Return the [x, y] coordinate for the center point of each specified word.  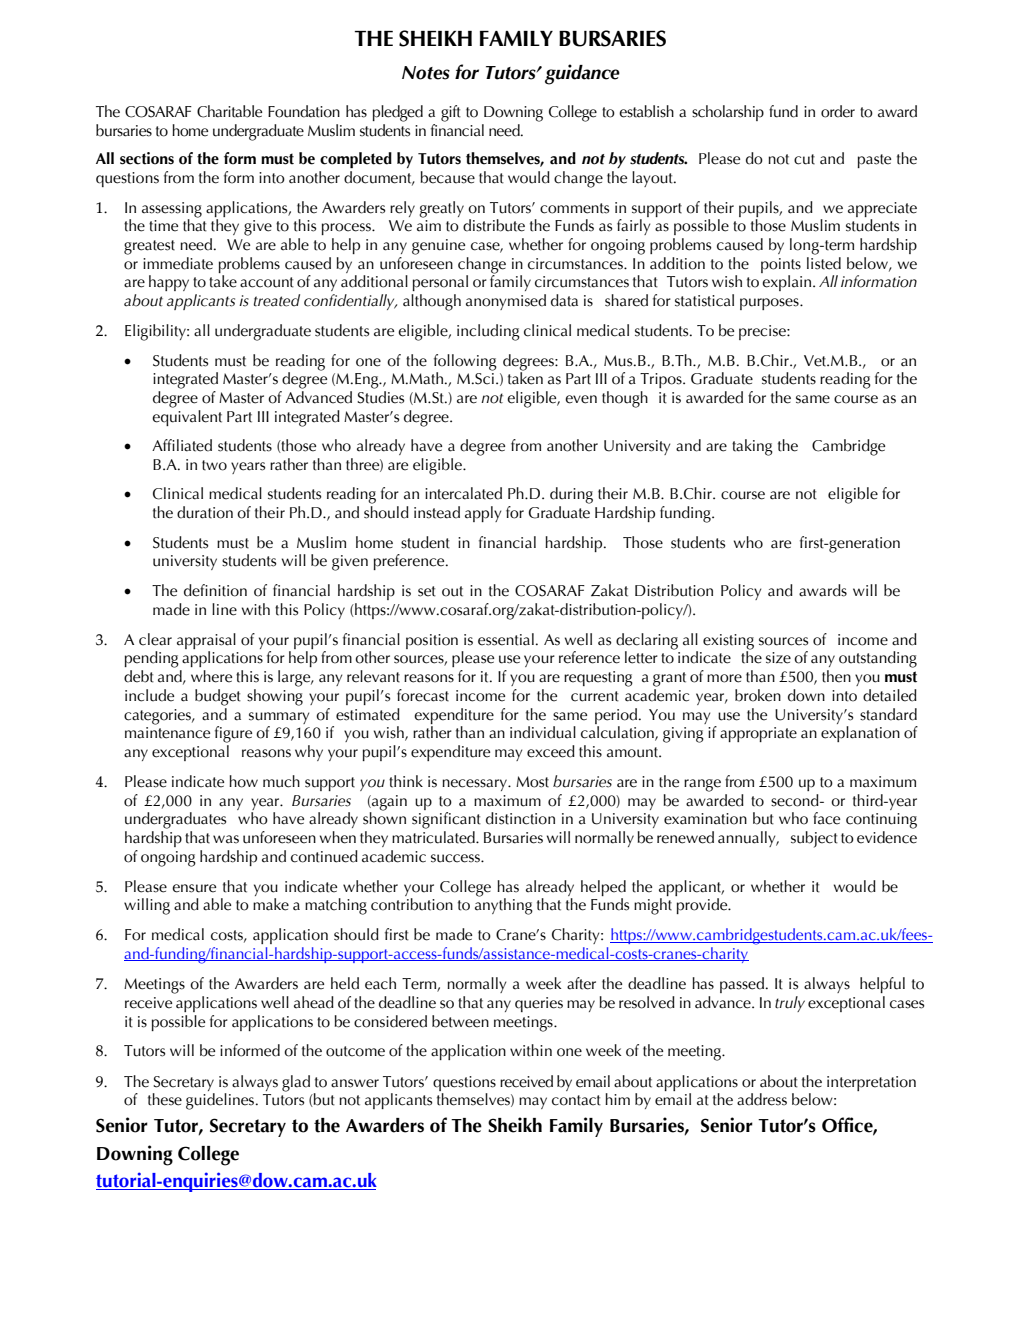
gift [451, 113]
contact [576, 1100]
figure [233, 734]
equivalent [187, 416]
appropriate [758, 734]
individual [543, 732]
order [838, 111]
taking [752, 447]
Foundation [304, 111]
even [581, 399]
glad [296, 1083]
